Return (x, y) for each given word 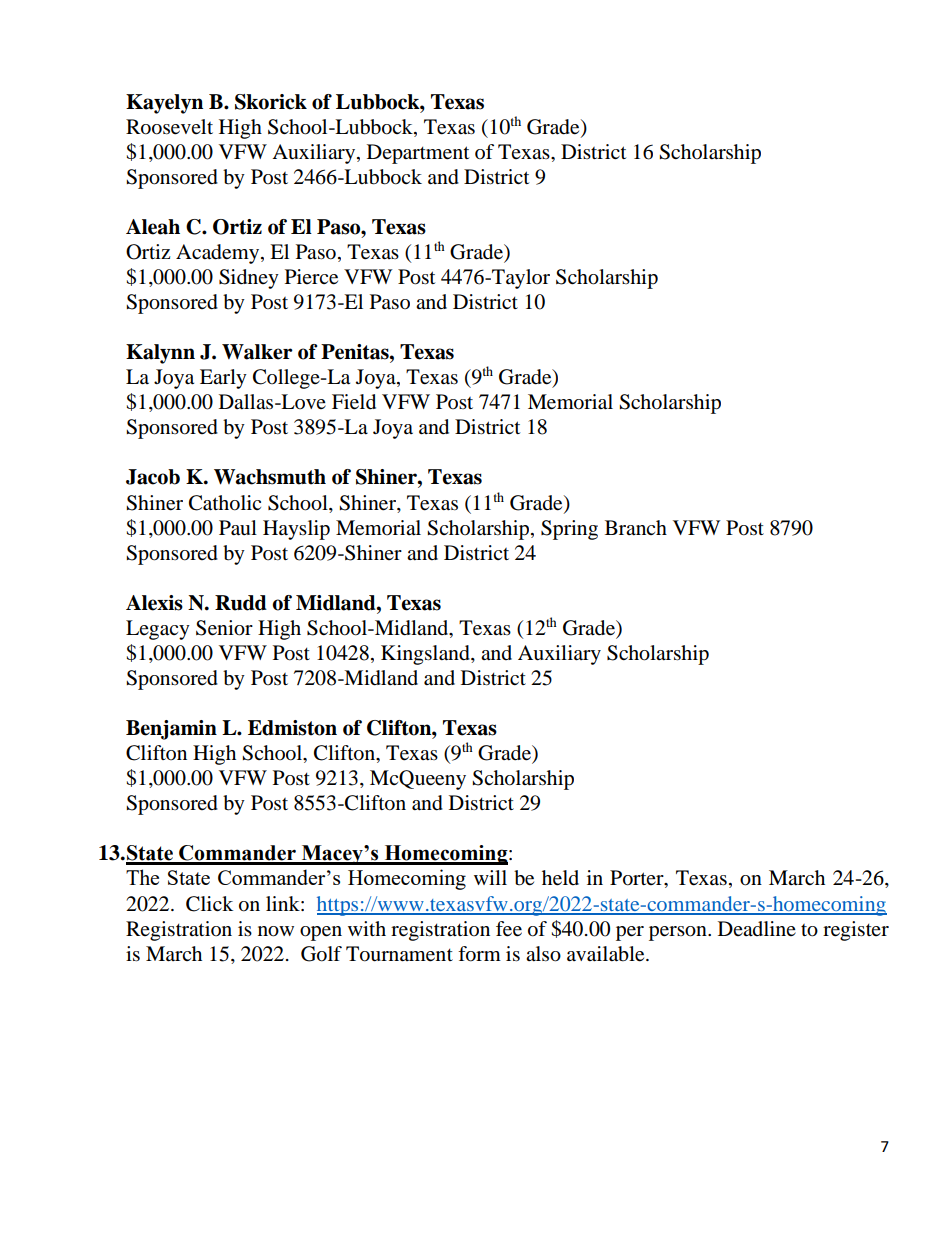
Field (354, 402)
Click (209, 904)
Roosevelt (169, 127)
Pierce (311, 277)
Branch (636, 527)
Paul (238, 528)
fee (509, 929)
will (490, 877)
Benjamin (171, 730)
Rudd (241, 603)
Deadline (757, 928)
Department (418, 154)
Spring (569, 530)
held (560, 878)
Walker (257, 352)
